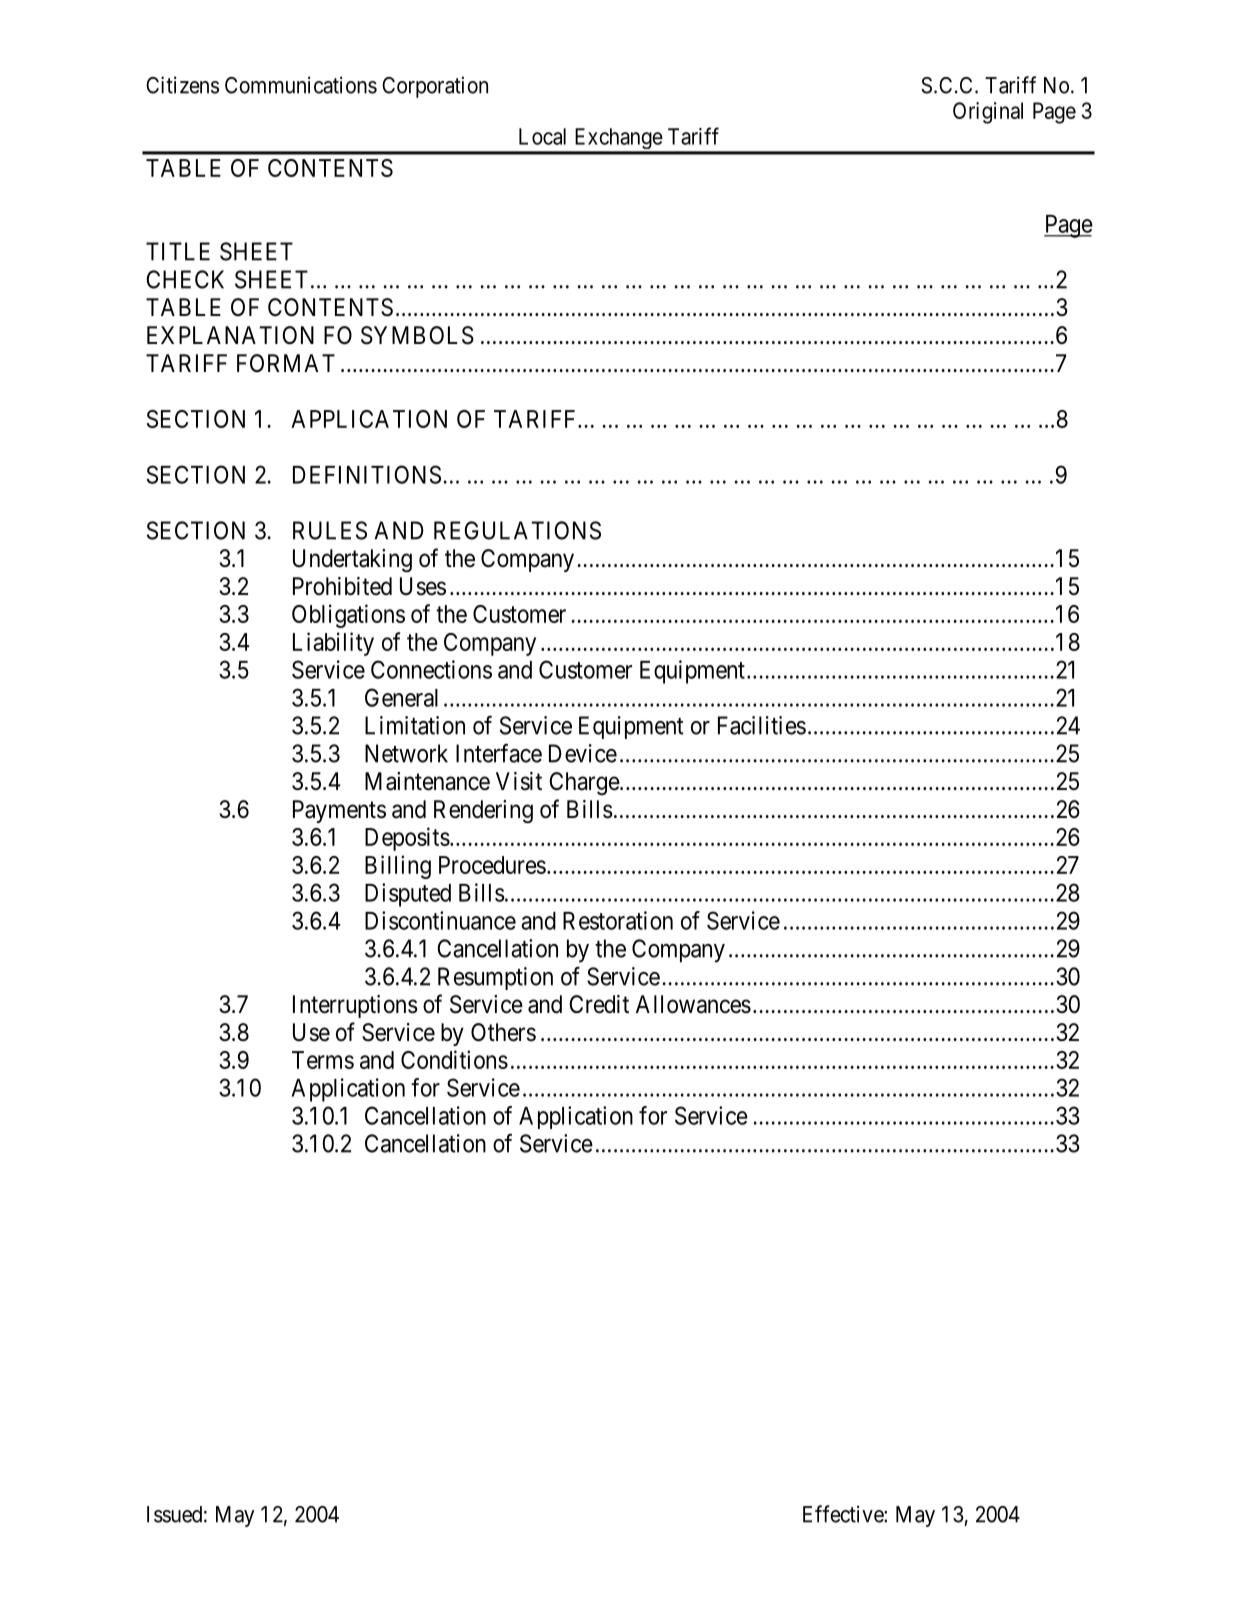  Describe the element at coordinates (330, 530) in the screenshot. I see `RULES` at that location.
